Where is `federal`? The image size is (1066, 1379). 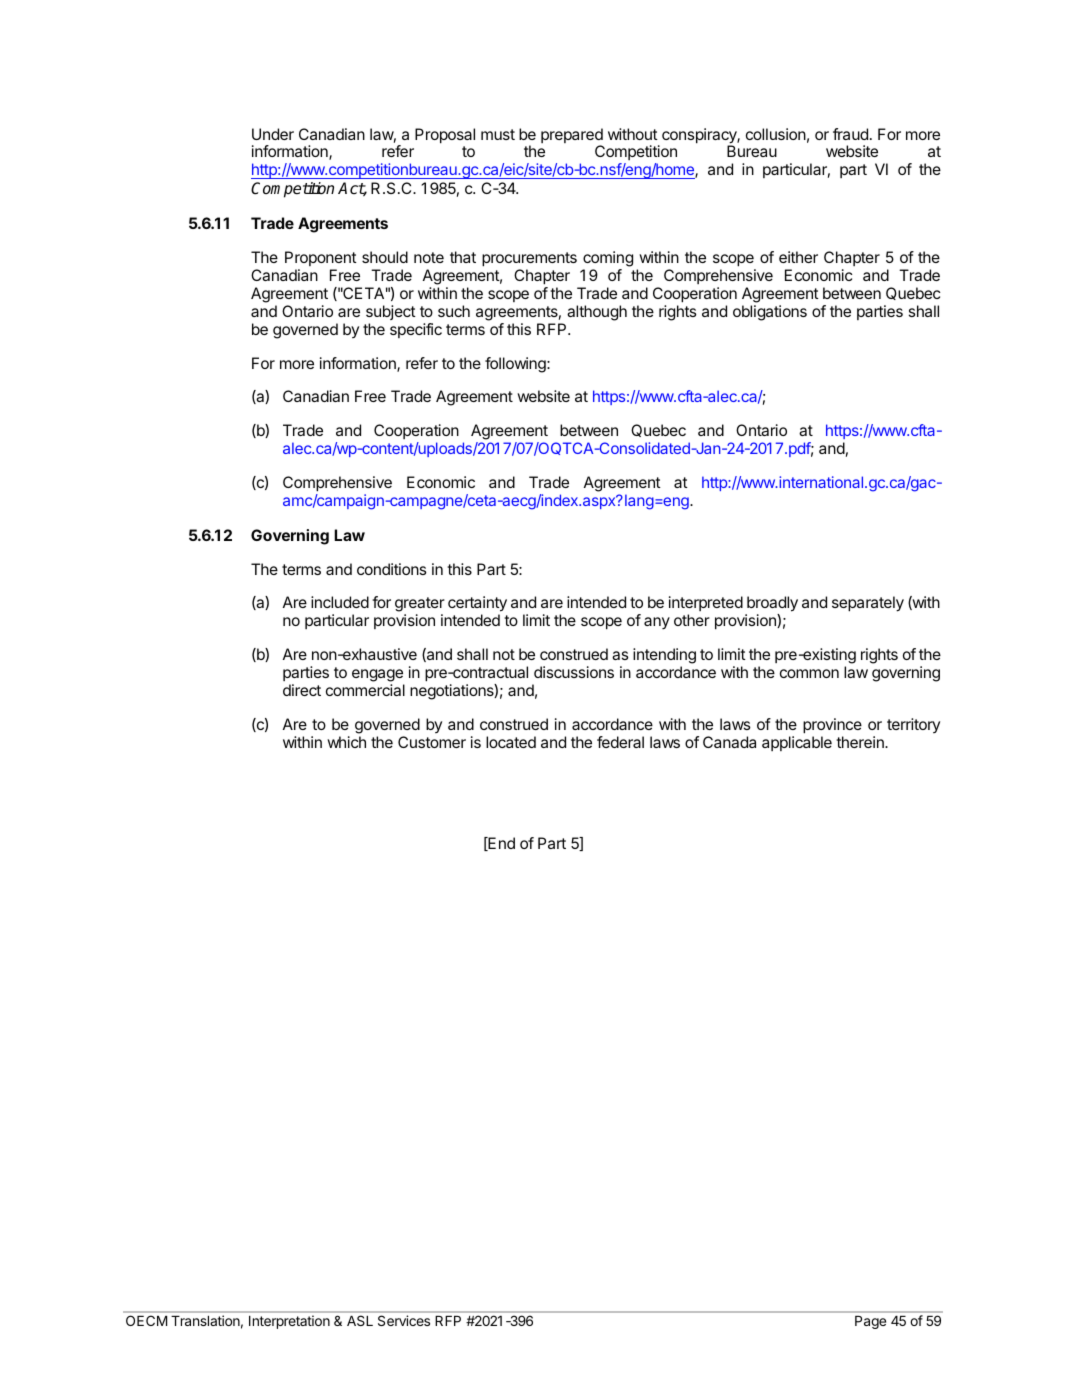
federal is located at coordinates (620, 742).
